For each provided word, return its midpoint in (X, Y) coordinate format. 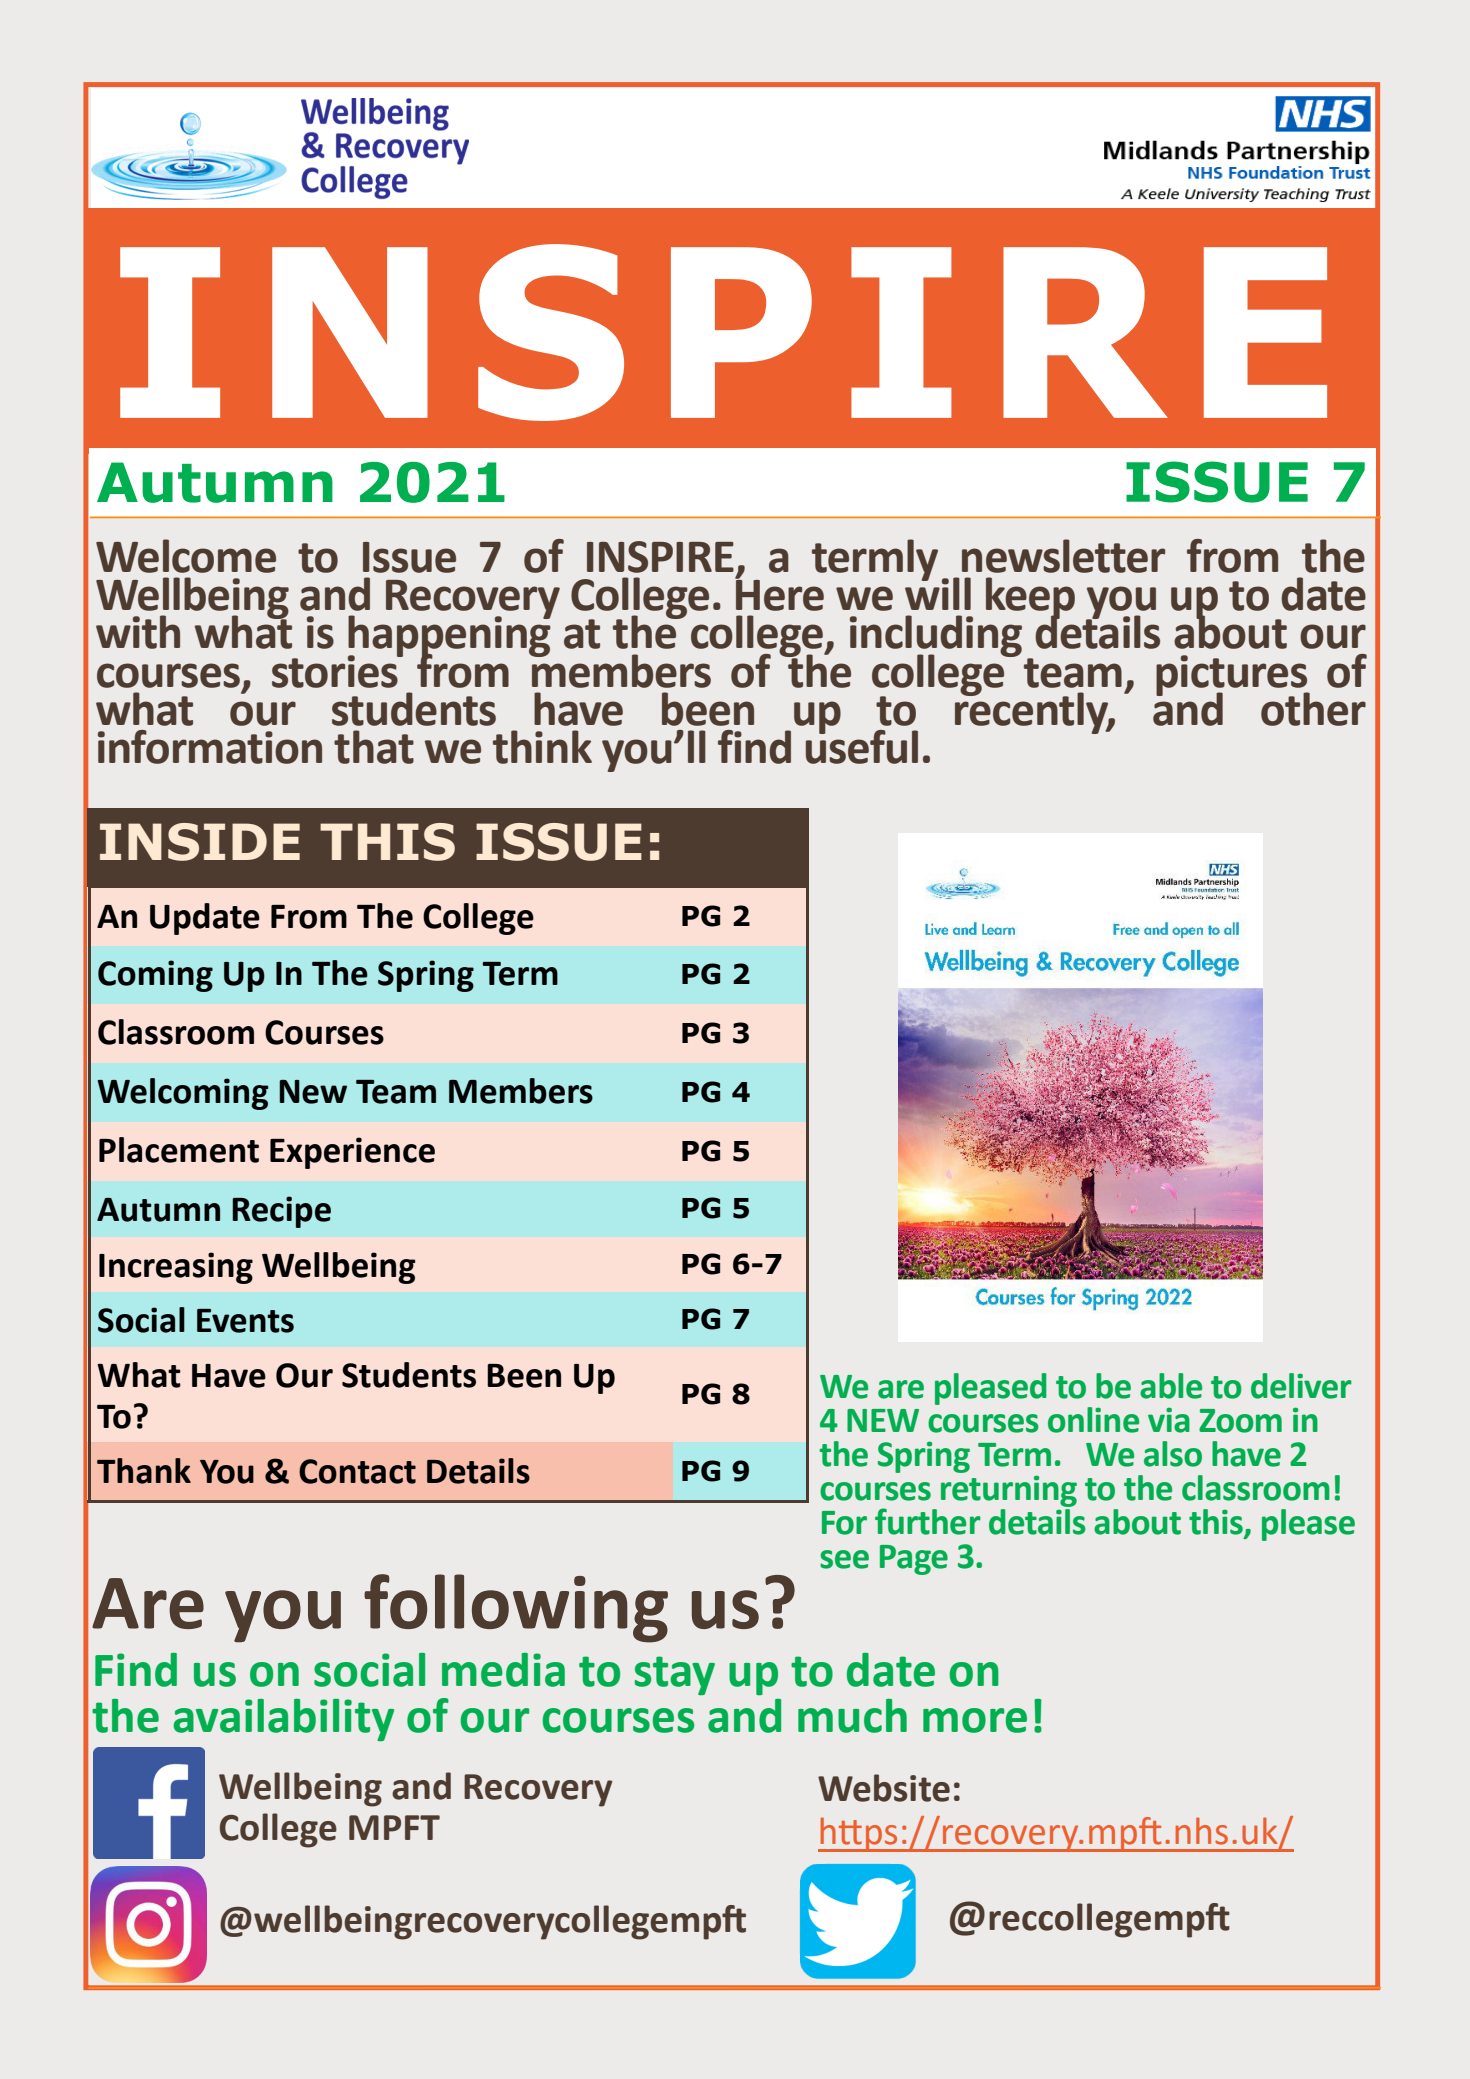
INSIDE (200, 842)
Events (245, 1321)
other (1313, 709)
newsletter (1063, 556)
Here (779, 594)
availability (283, 1720)
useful (862, 745)
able (1171, 1386)
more (975, 1720)
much (852, 1716)
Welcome (186, 556)
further (928, 1521)
